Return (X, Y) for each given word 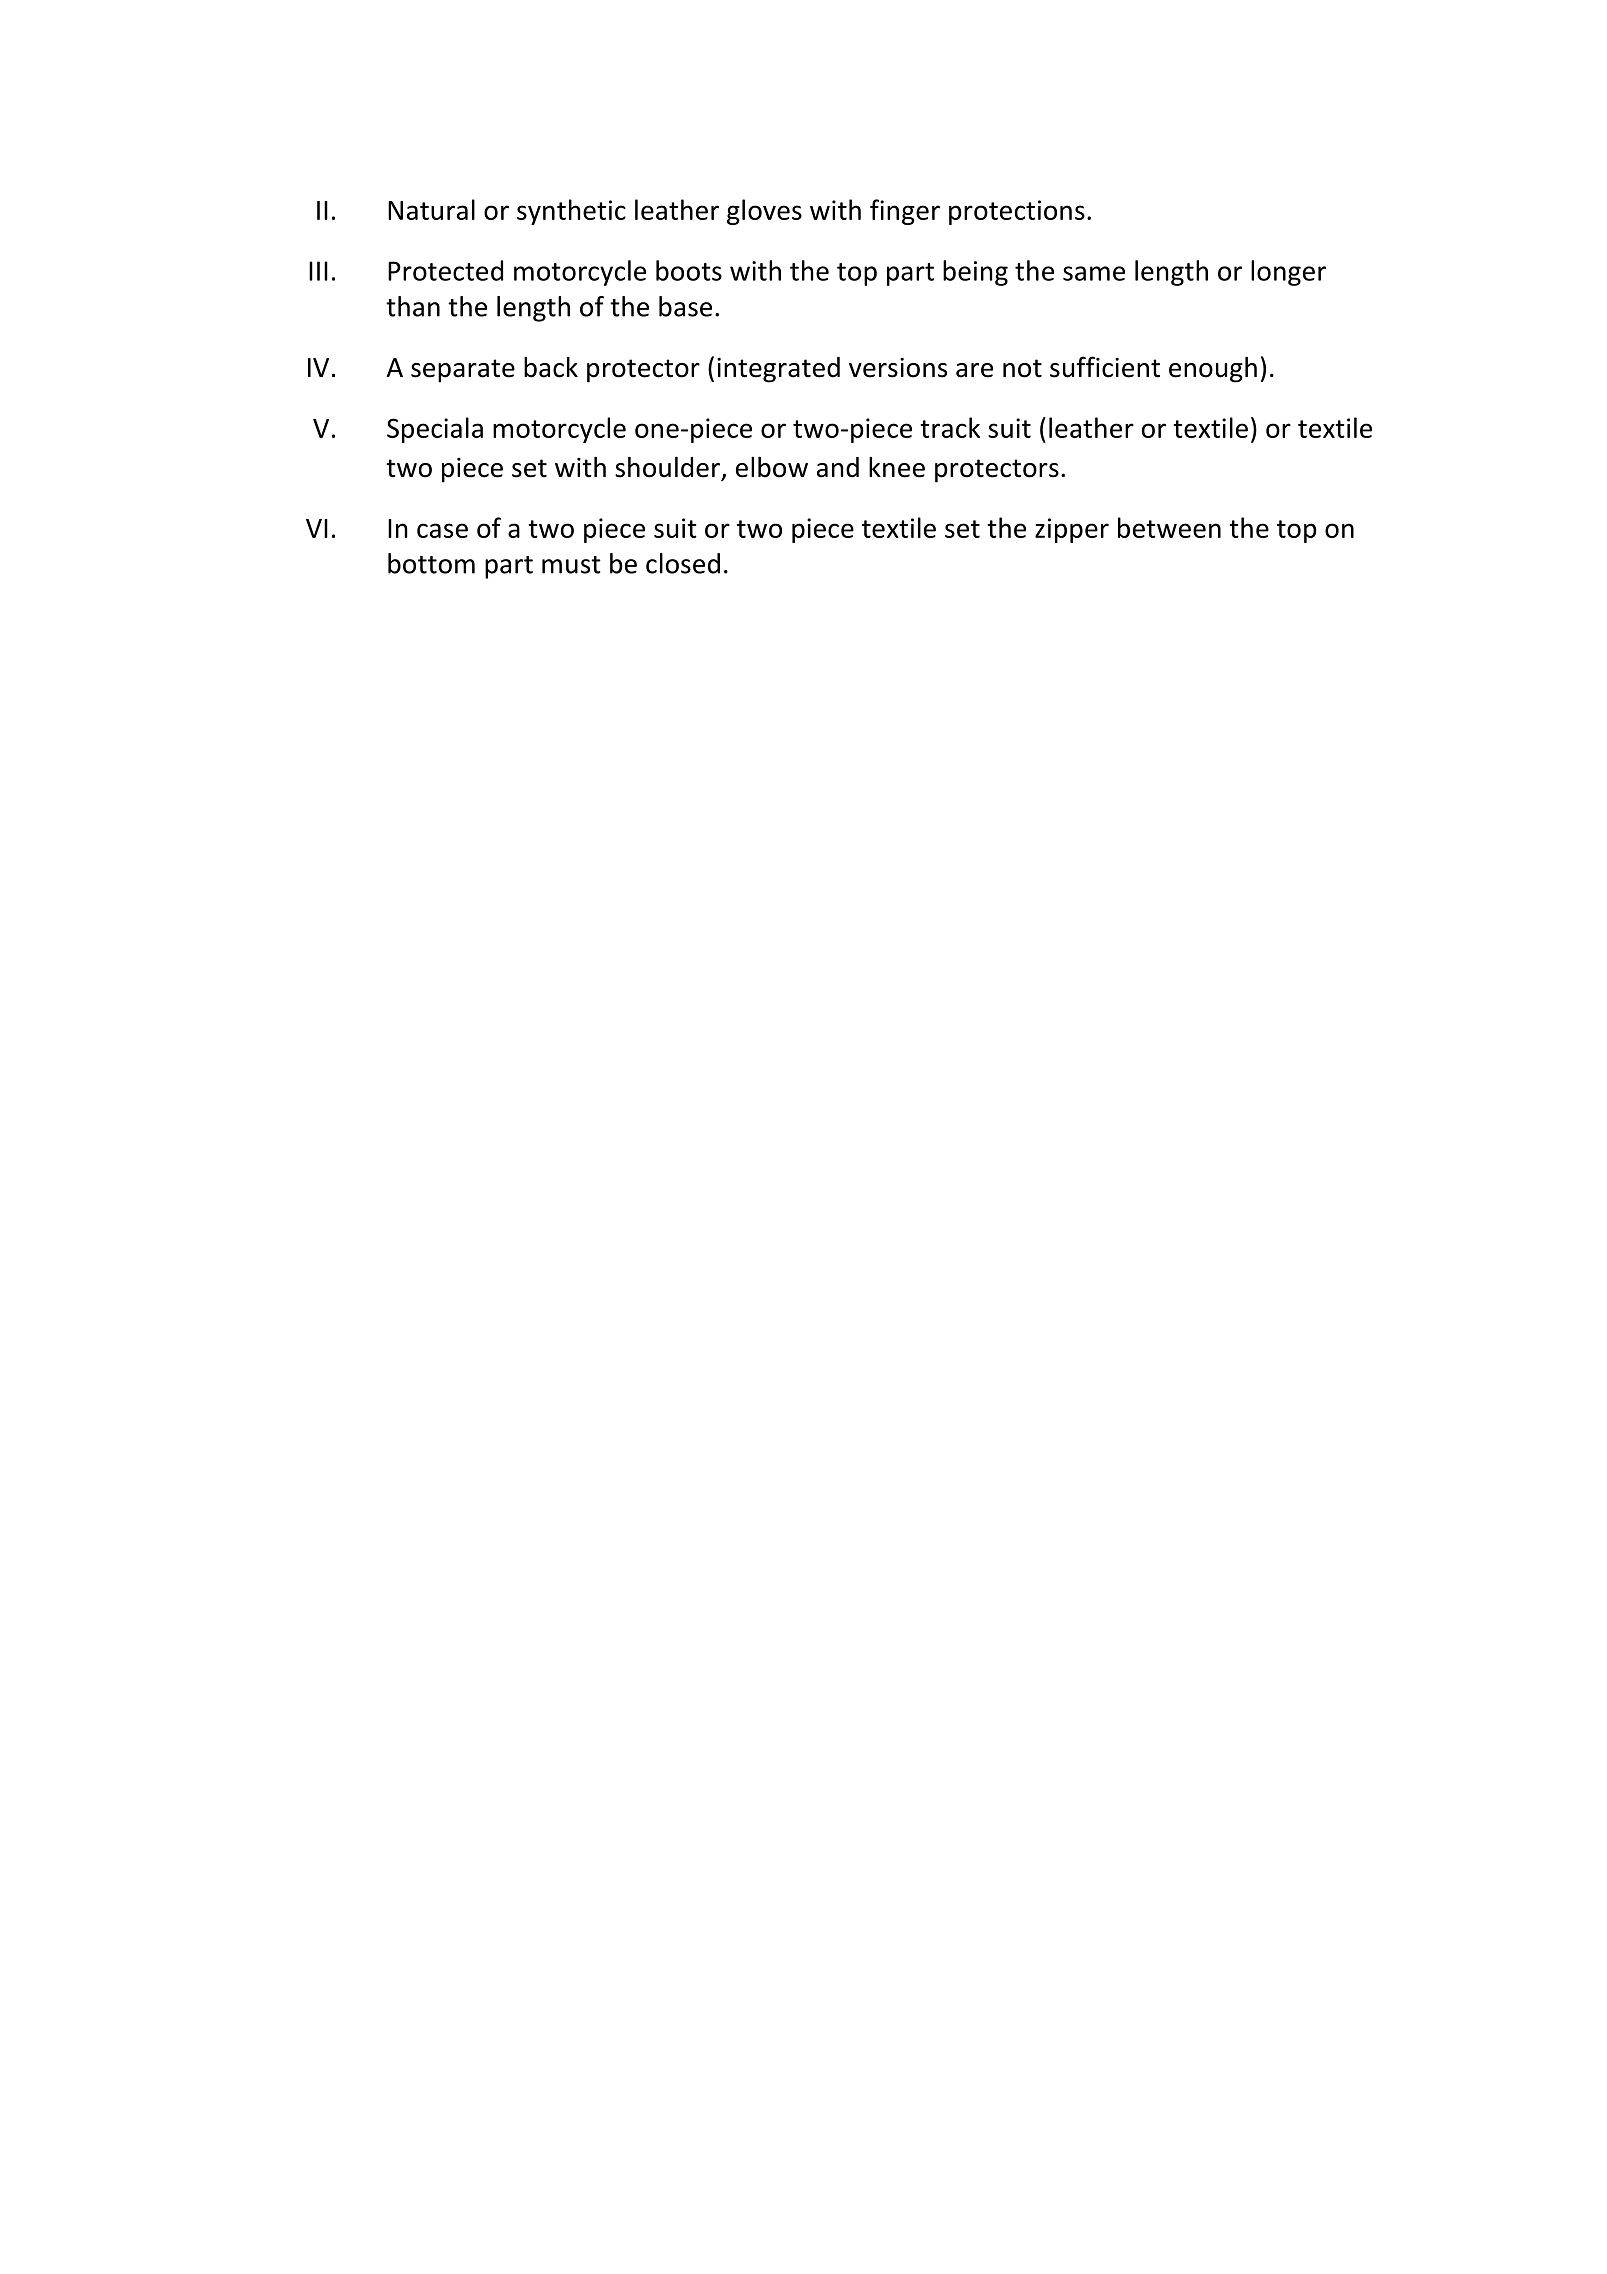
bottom (431, 563)
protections (1017, 212)
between (1169, 527)
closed (683, 563)
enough (1213, 370)
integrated (778, 370)
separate (463, 371)
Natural (431, 209)
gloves (764, 212)
